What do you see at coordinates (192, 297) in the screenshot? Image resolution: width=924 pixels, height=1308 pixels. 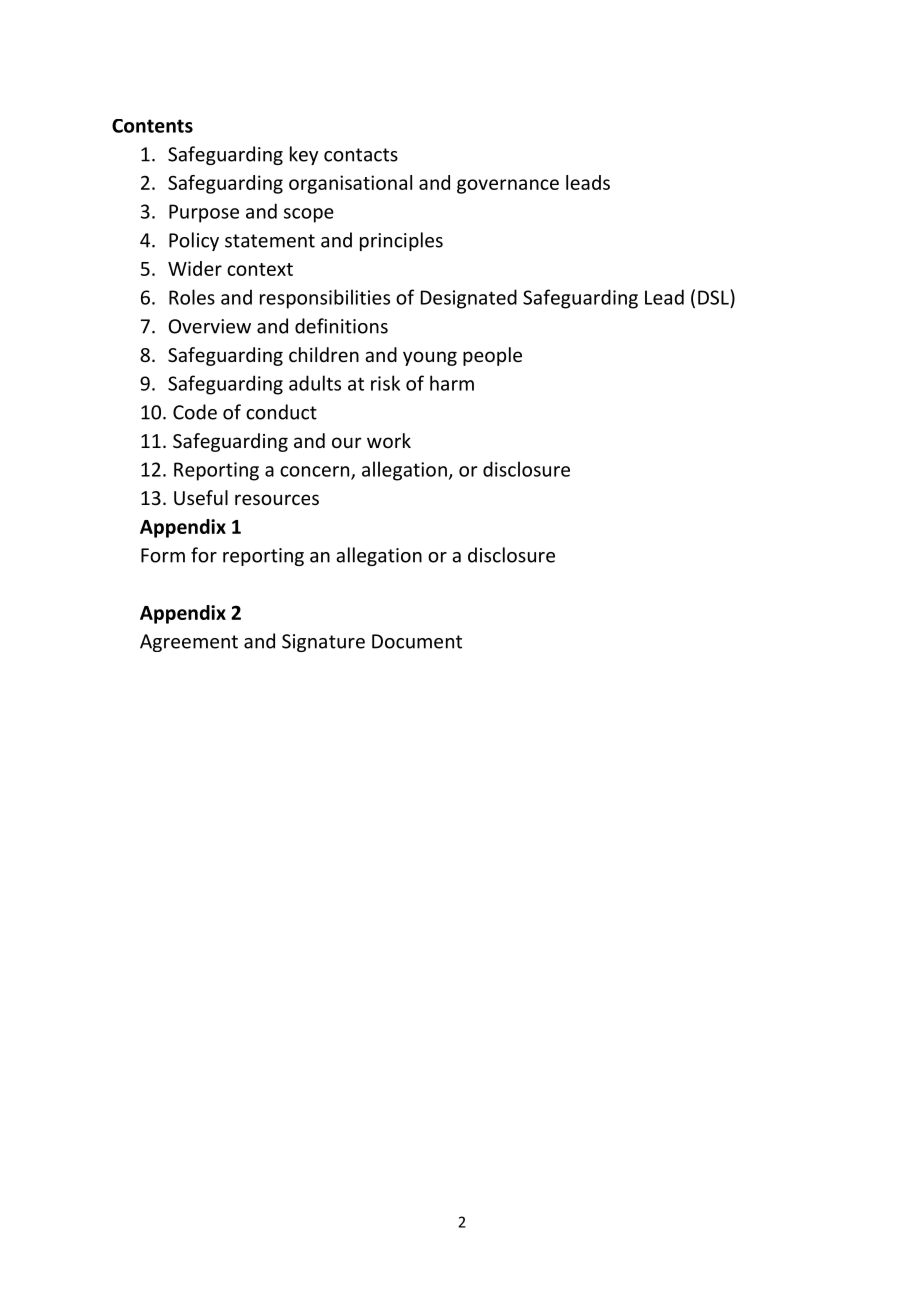 I see `Roles` at bounding box center [192, 297].
